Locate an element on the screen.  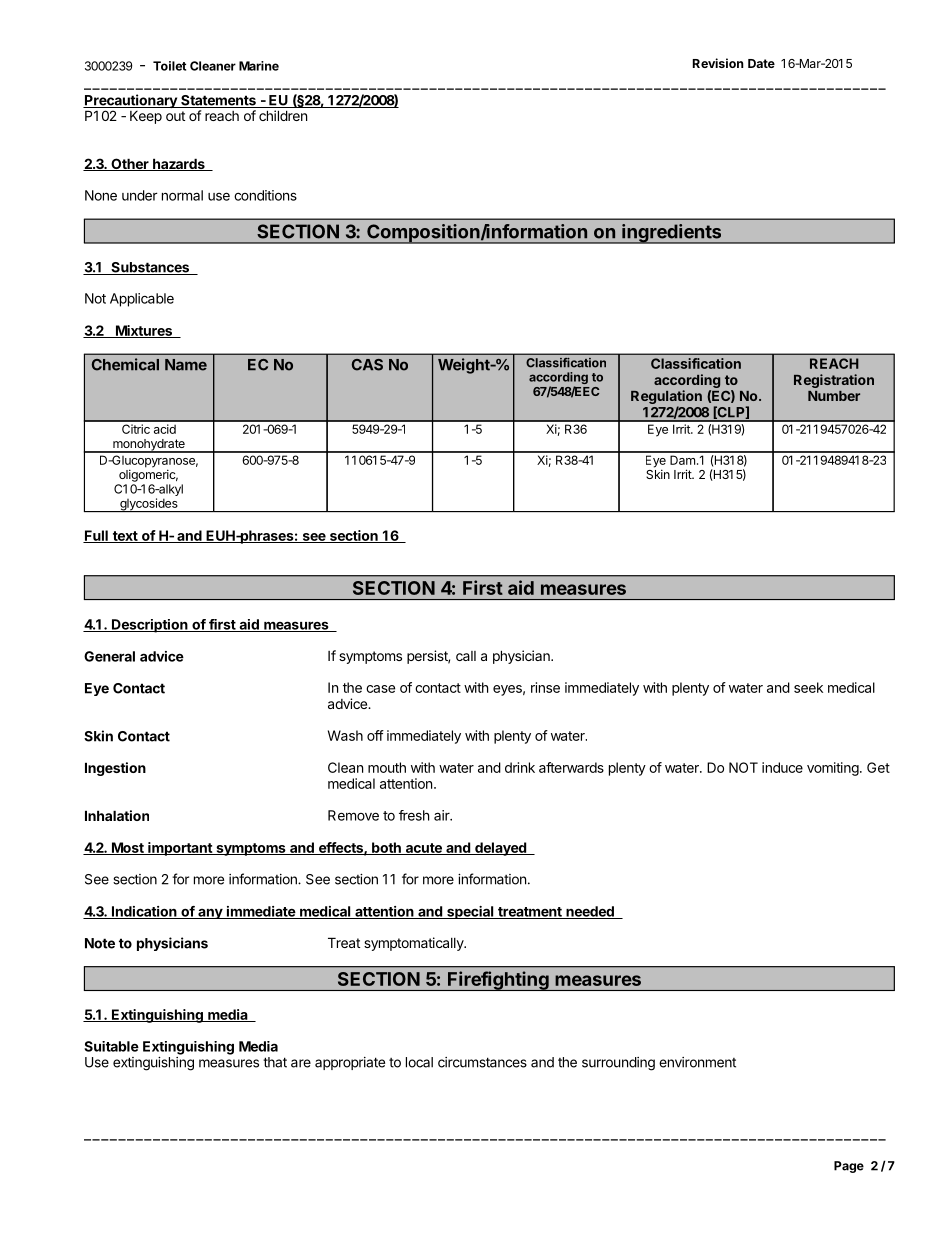
that is located at coordinates (275, 1062).
